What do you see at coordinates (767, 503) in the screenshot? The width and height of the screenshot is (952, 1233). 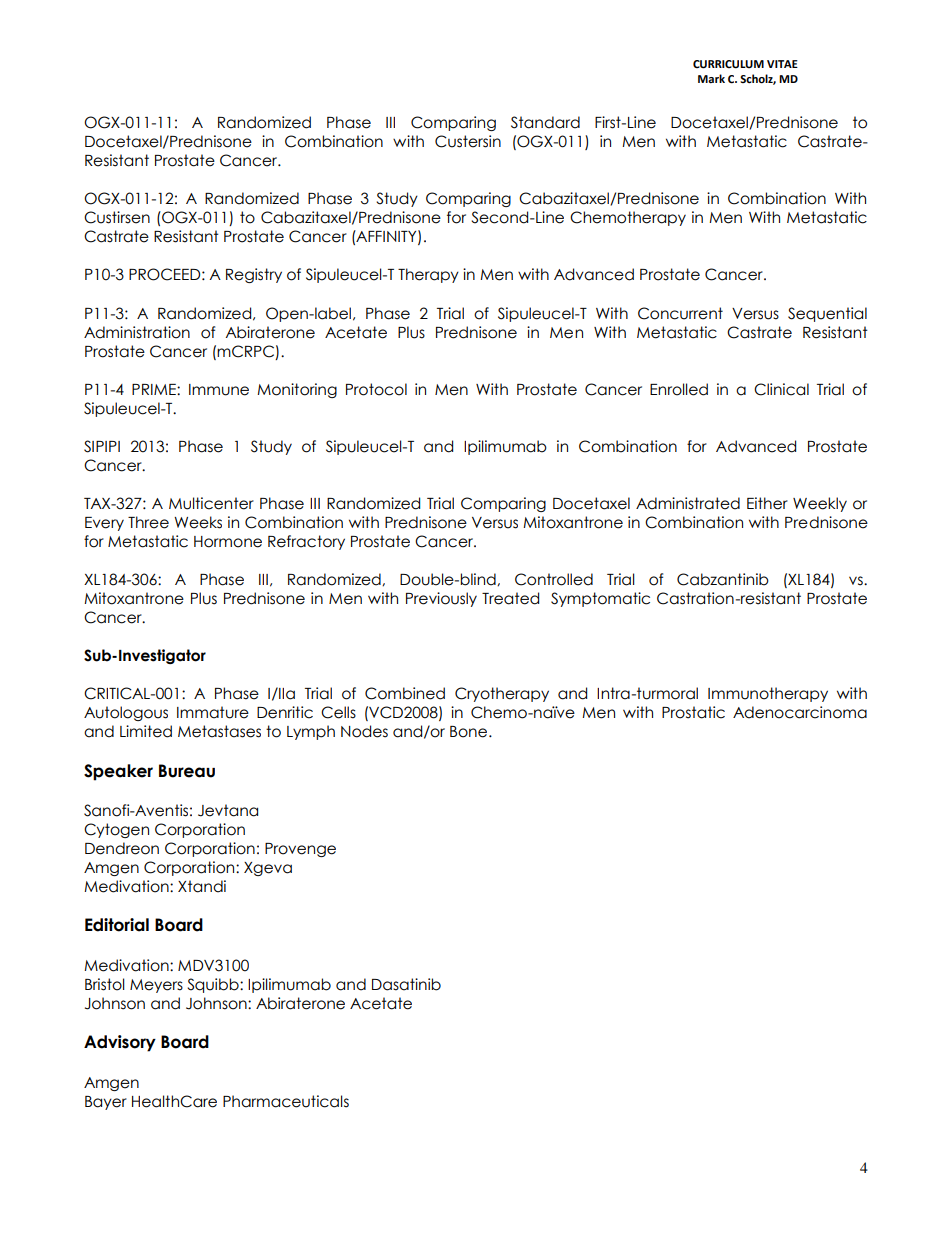 I see `Either` at bounding box center [767, 503].
